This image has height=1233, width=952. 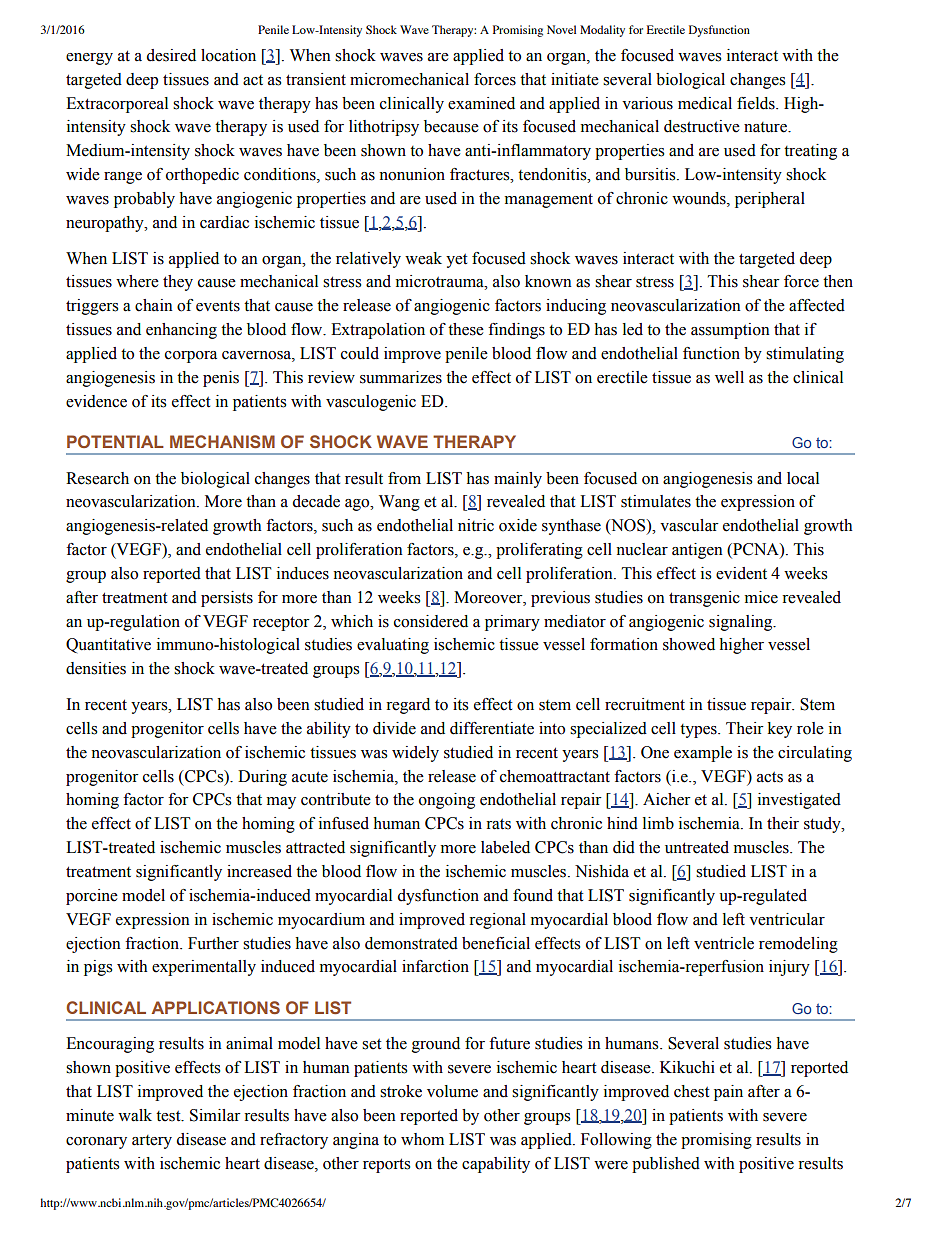 I want to click on test, so click(x=169, y=1116).
